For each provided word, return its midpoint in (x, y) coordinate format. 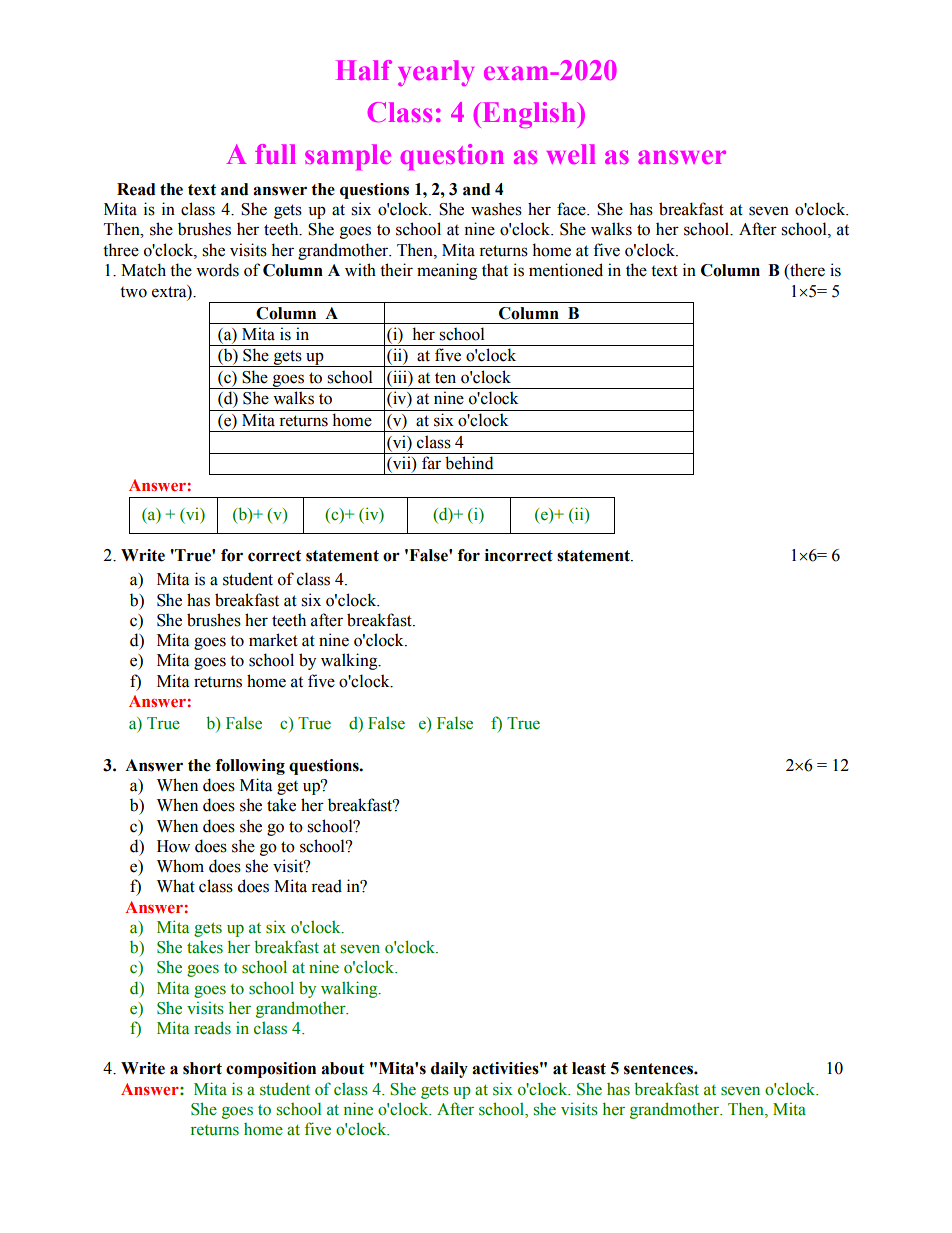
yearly (436, 73)
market (273, 640)
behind (469, 463)
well (571, 154)
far (431, 463)
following (250, 767)
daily (449, 1070)
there (806, 271)
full (275, 154)
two (133, 292)
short (202, 1068)
